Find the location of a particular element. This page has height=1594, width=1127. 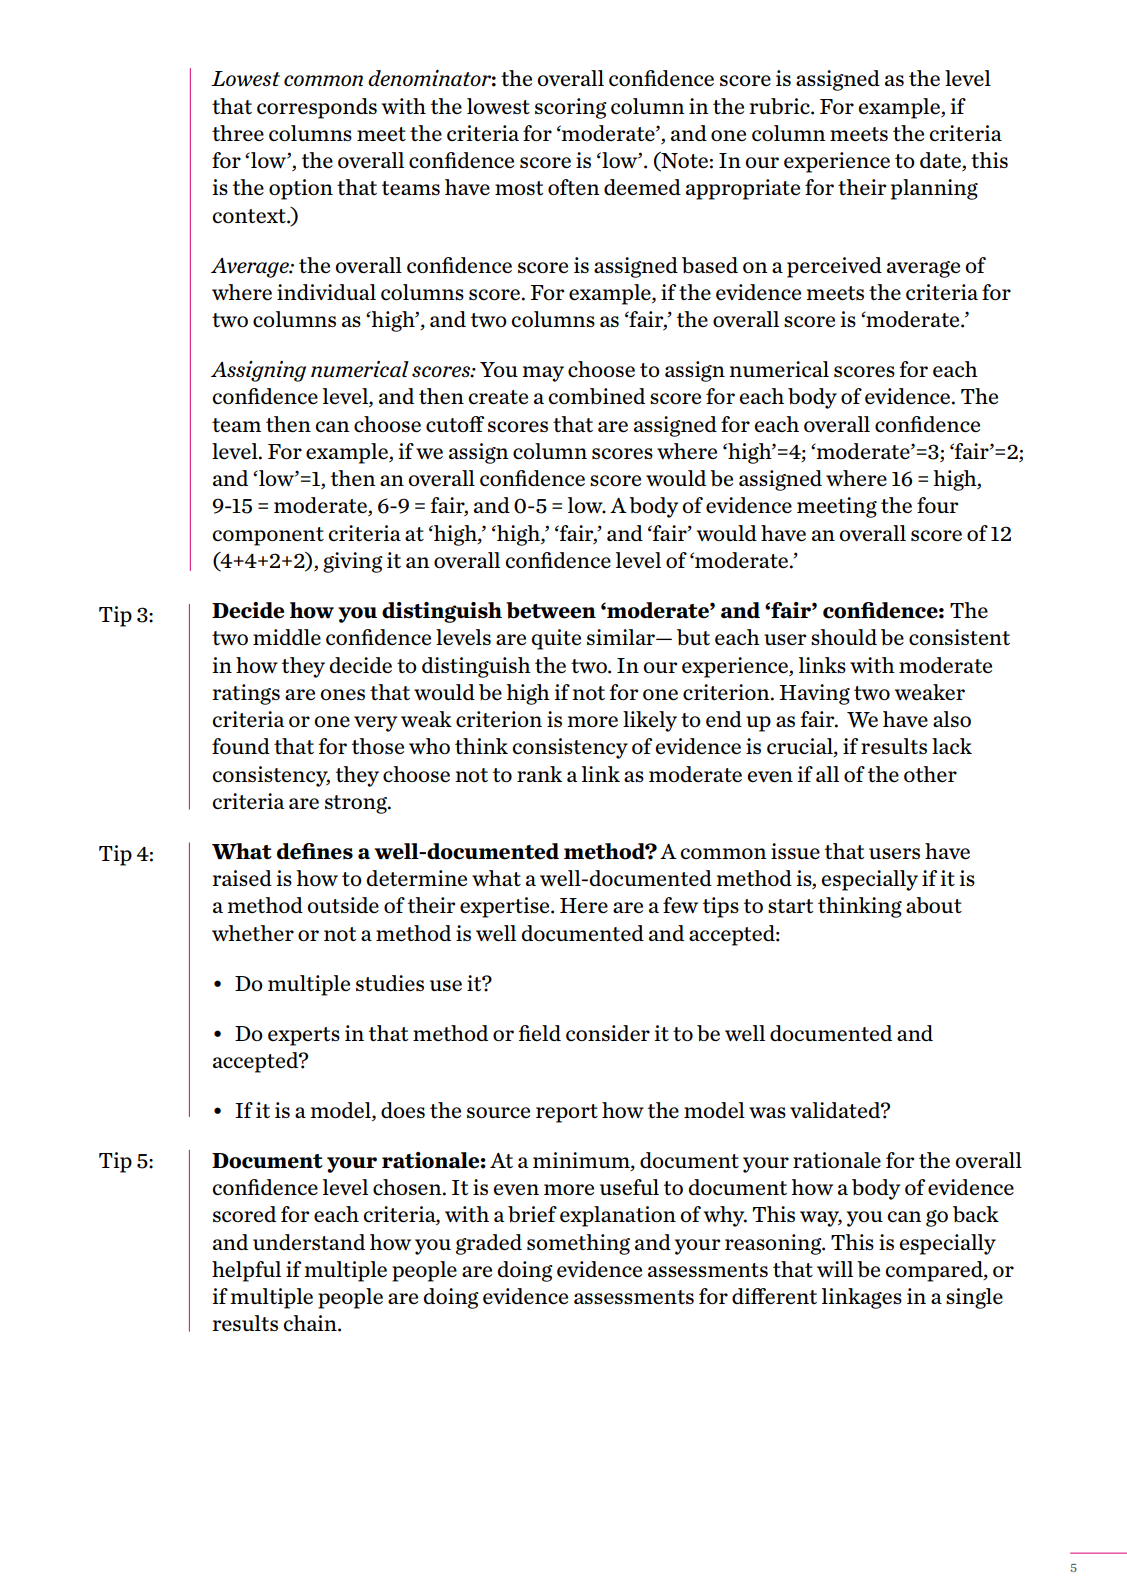

also is located at coordinates (952, 719).
